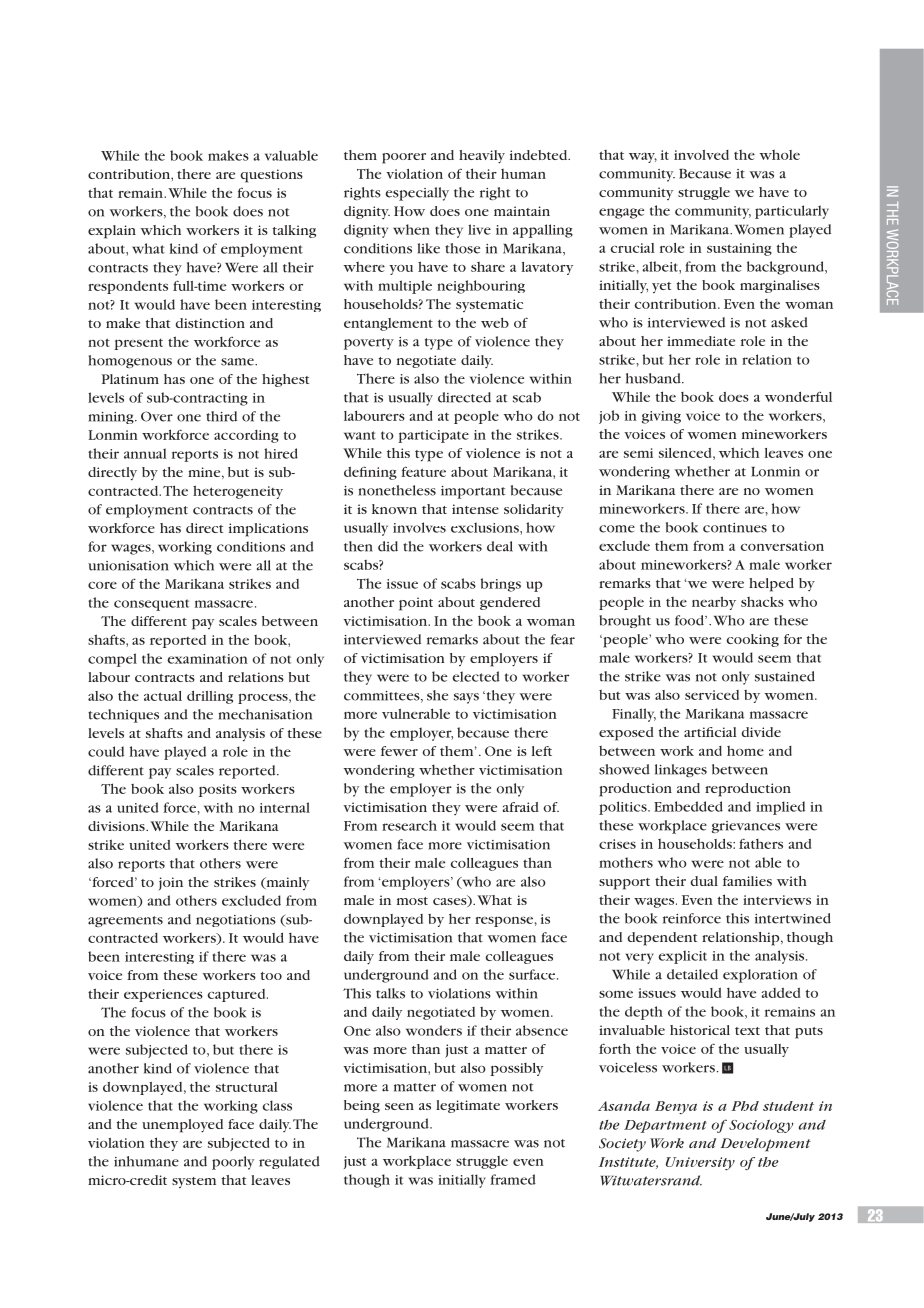  What do you see at coordinates (409, 825) in the page?
I see `research` at bounding box center [409, 825].
